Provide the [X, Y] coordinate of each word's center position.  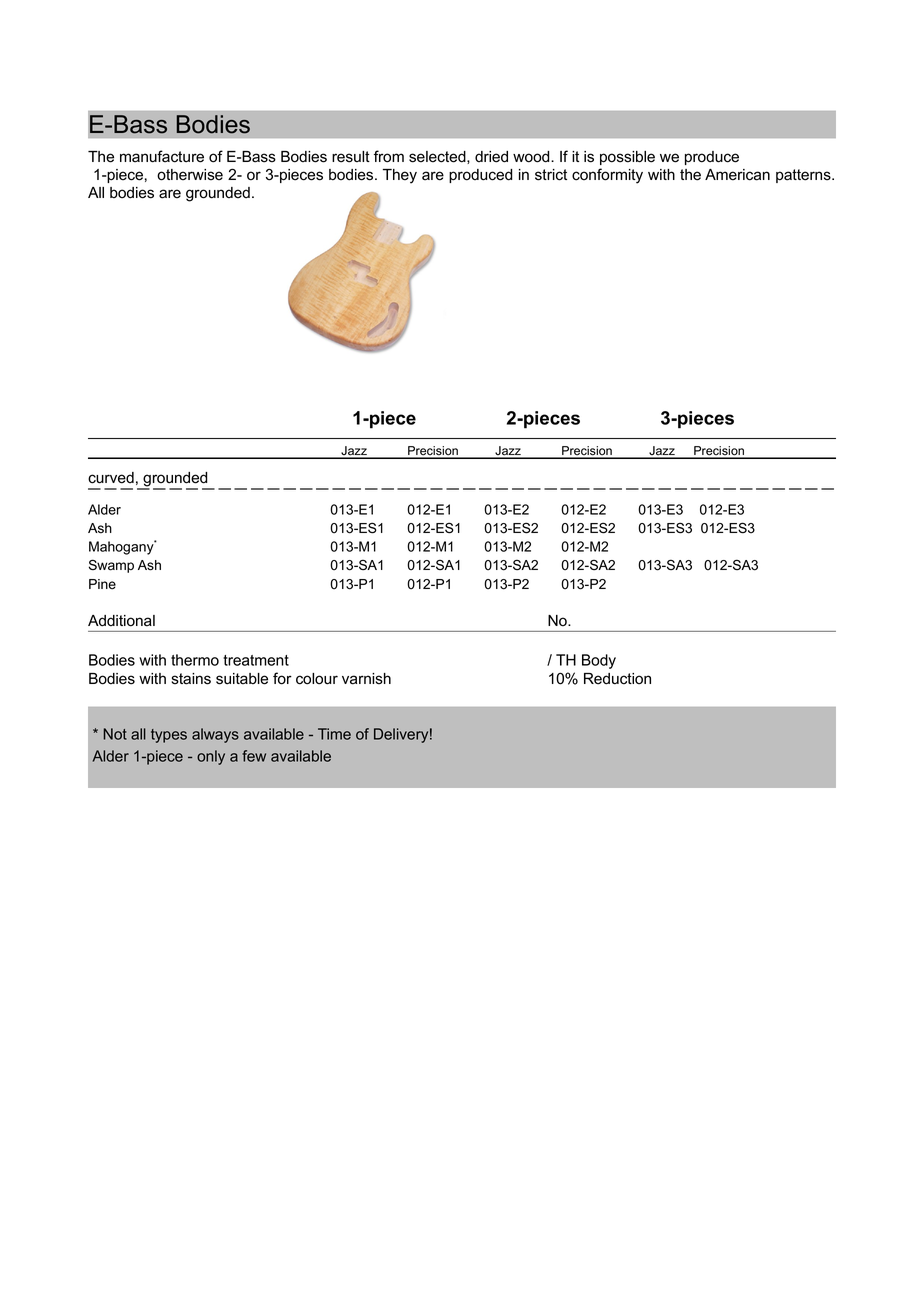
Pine [102, 584]
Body [599, 661]
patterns [804, 176]
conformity [607, 176]
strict [551, 175]
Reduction [617, 679]
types [169, 736]
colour [317, 679]
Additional [121, 621]
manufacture [162, 156]
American [737, 175]
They [400, 176]
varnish [366, 679]
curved [111, 478]
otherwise [190, 175]
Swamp [111, 566]
